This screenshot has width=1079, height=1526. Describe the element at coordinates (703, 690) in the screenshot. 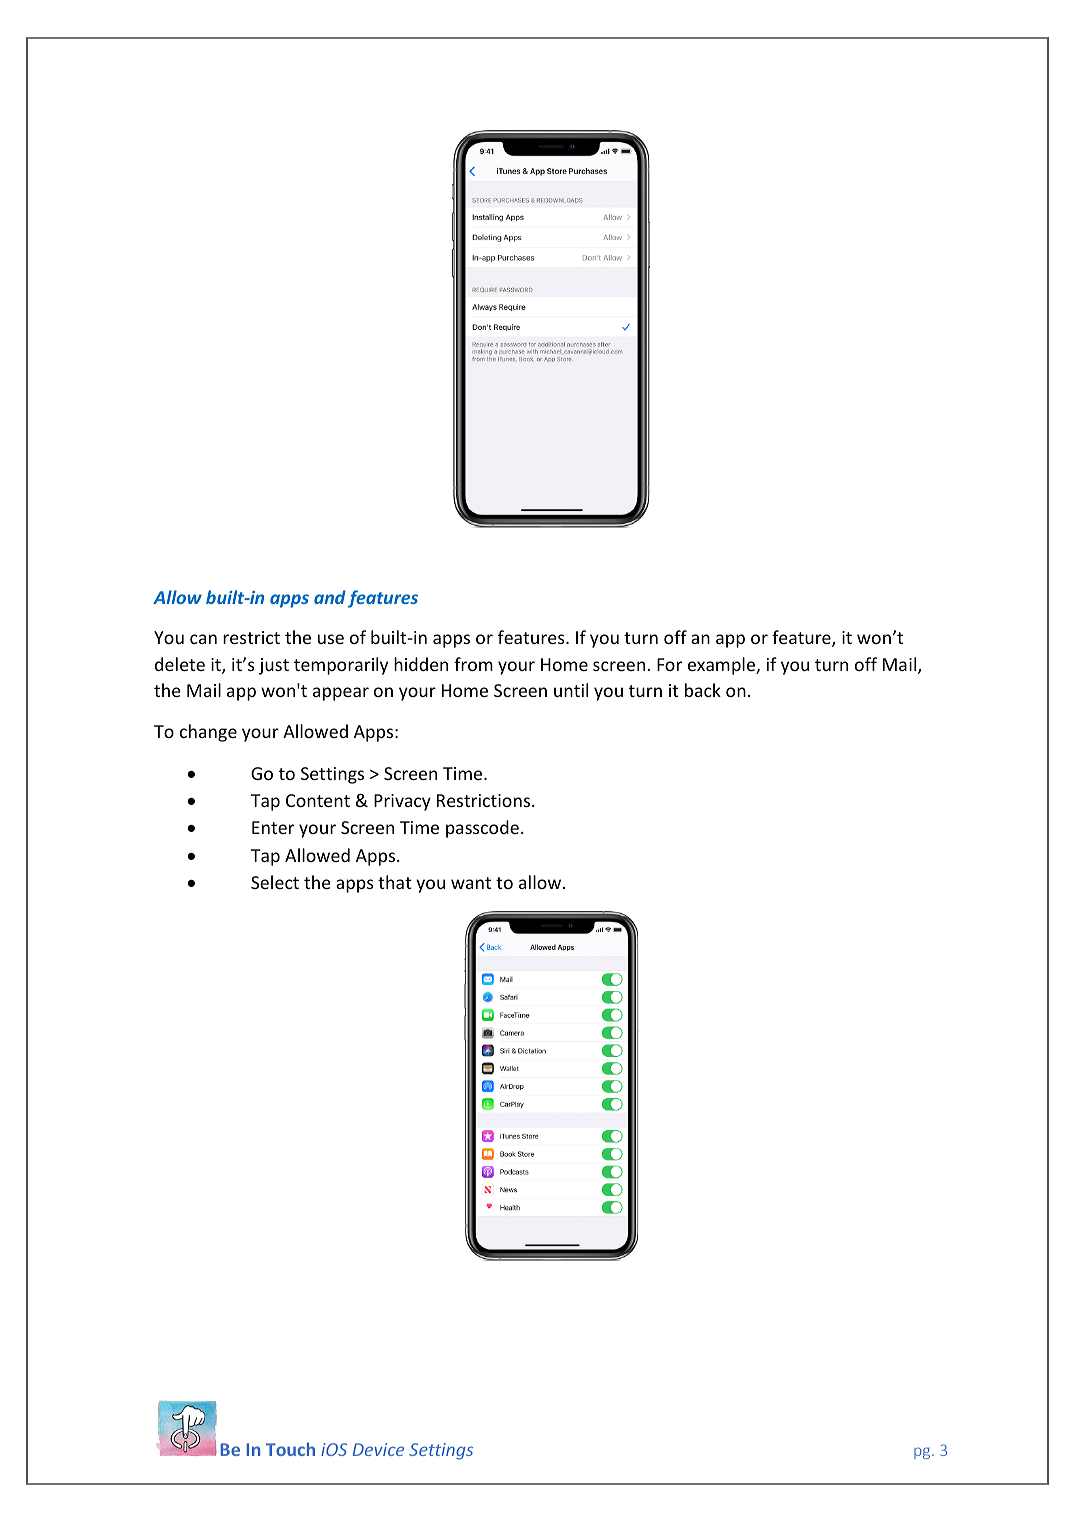

I see `back` at that location.
